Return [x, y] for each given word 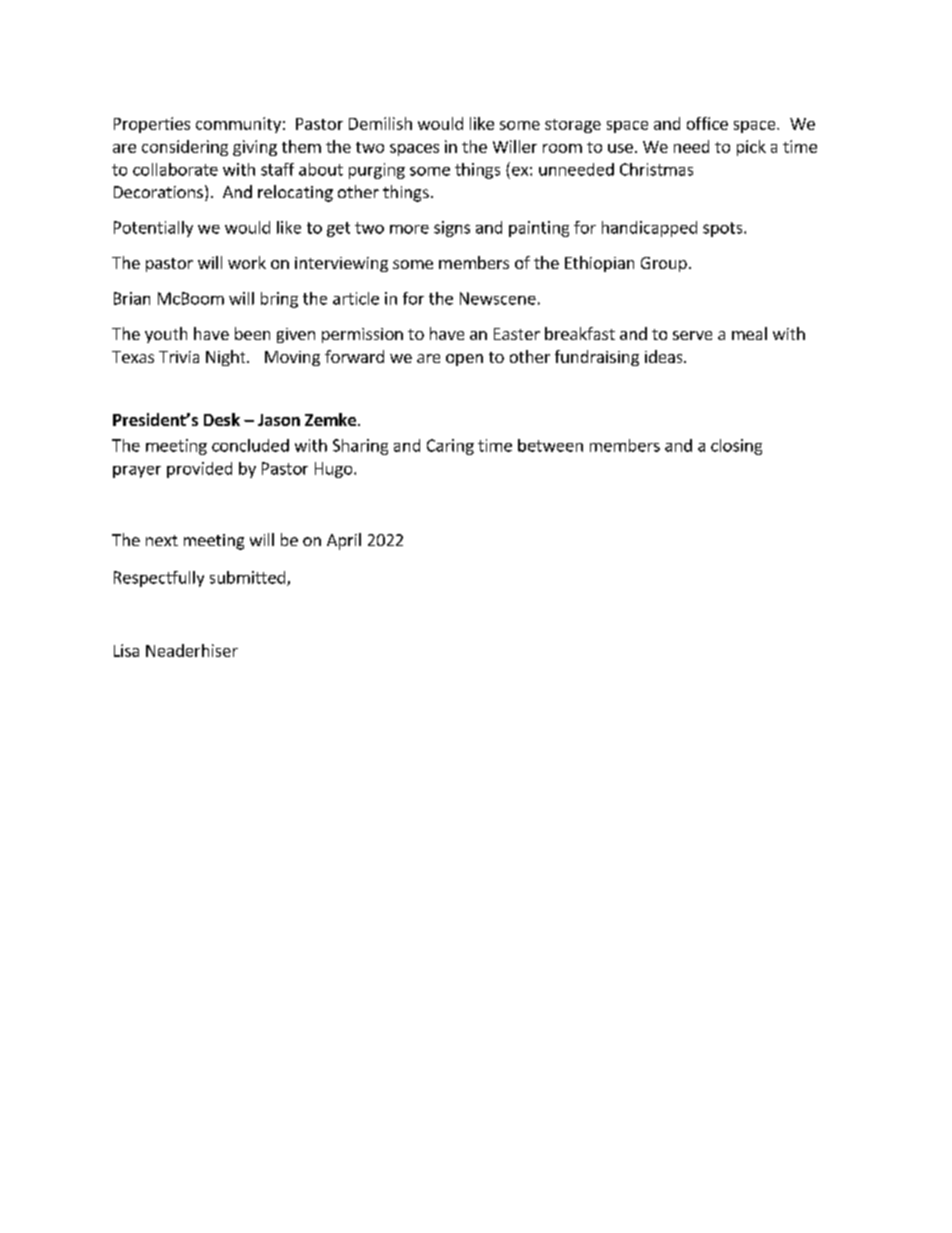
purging [377, 171]
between [550, 445]
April [344, 541]
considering [185, 148]
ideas [665, 356]
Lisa [126, 650]
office [707, 123]
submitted [247, 577]
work [247, 262]
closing [736, 447]
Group [664, 264]
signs [452, 229]
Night [227, 358]
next [162, 540]
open [464, 360]
